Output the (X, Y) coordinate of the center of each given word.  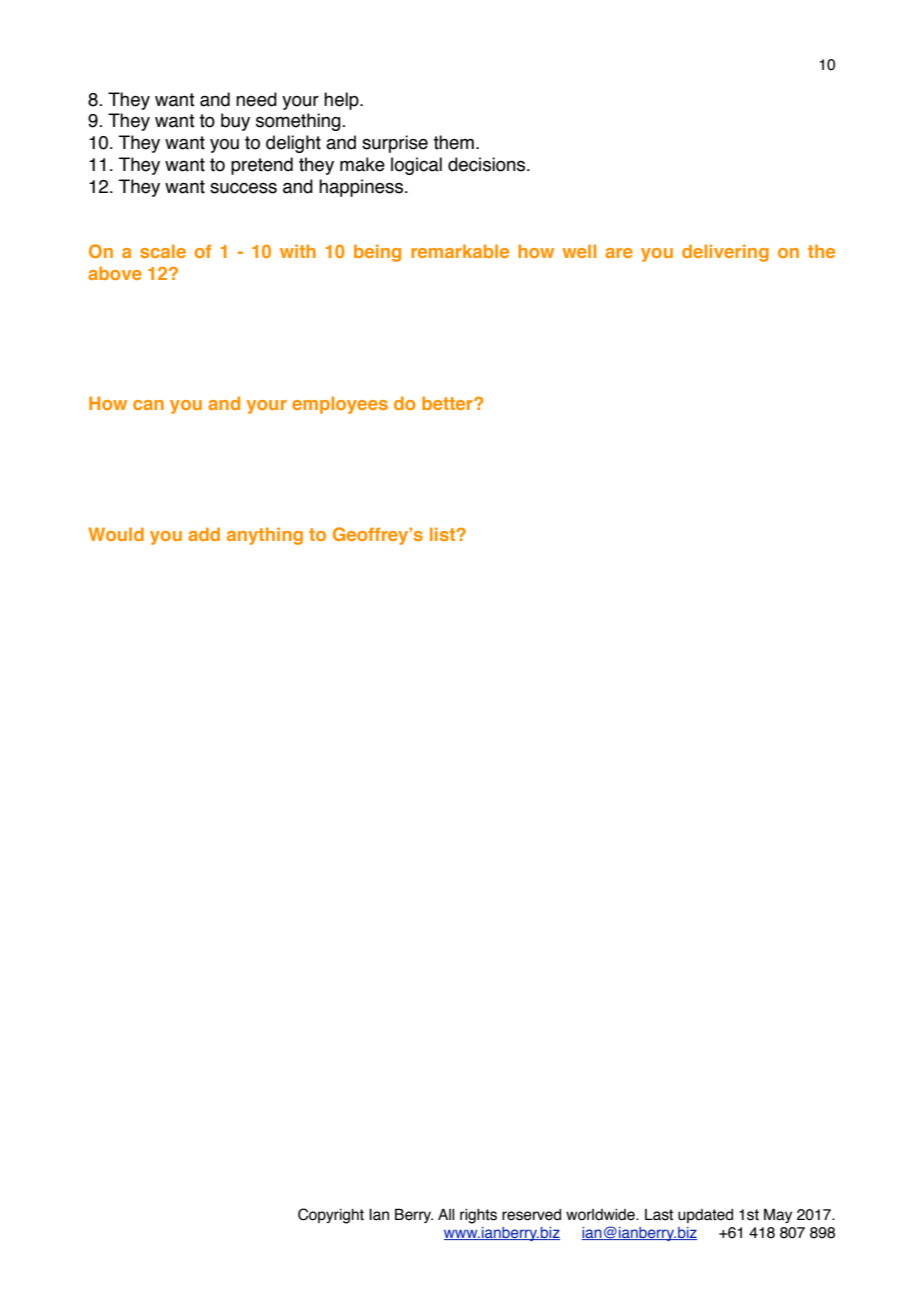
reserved (531, 1215)
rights (478, 1216)
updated (705, 1216)
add (204, 534)
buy (235, 122)
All (446, 1214)
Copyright (331, 1216)
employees (340, 405)
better (448, 403)
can (148, 405)
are (619, 253)
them (453, 142)
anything (265, 536)
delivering (725, 253)
